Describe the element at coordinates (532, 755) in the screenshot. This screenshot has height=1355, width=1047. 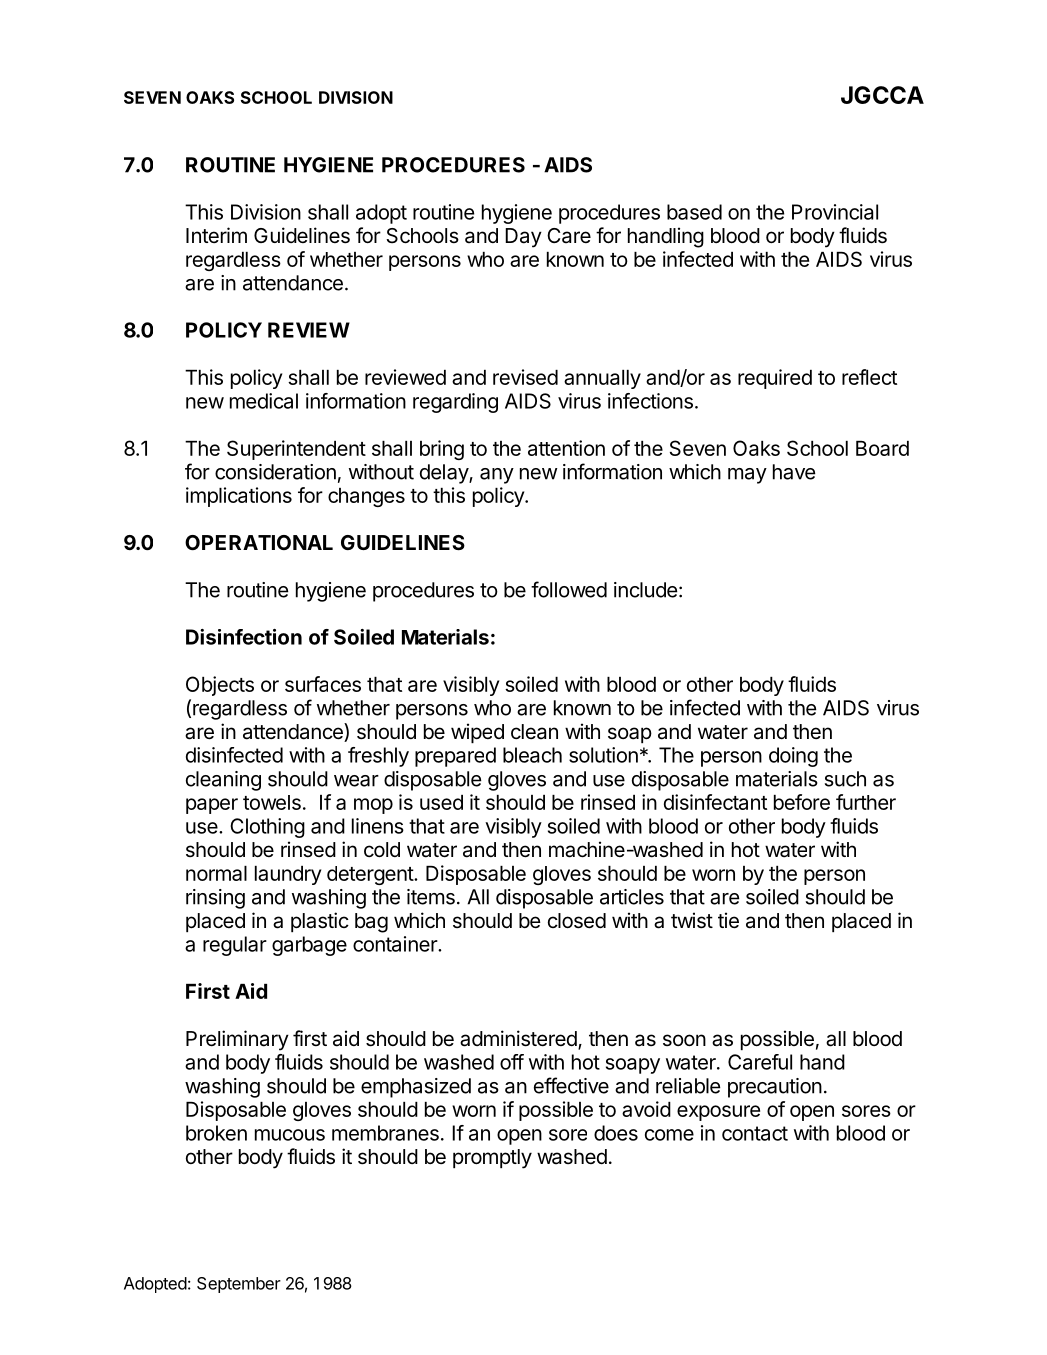
I see `bleach` at that location.
